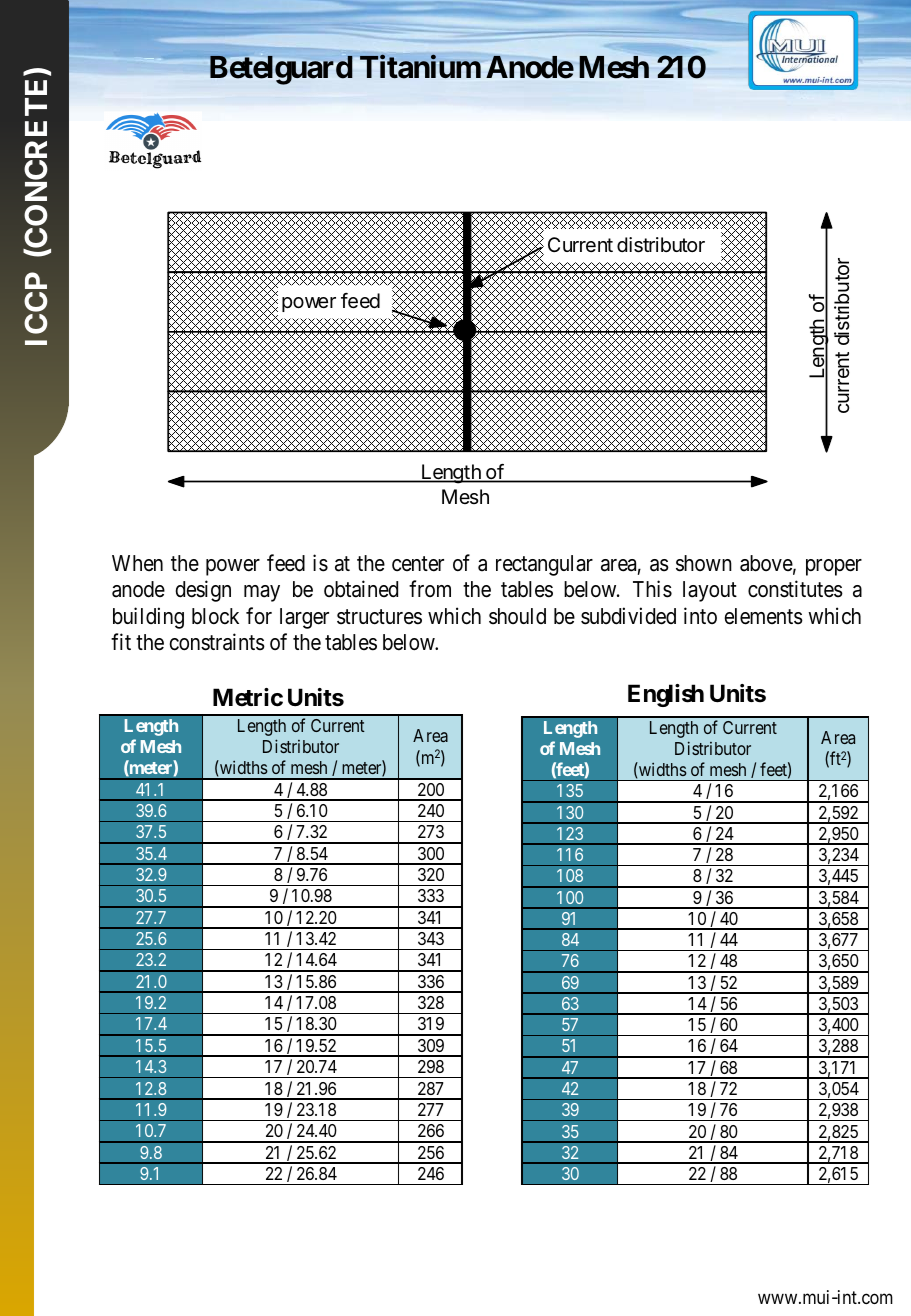 This document has width=911, height=1316. Describe the element at coordinates (420, 67) in the document. I see `Titanium` at that location.
